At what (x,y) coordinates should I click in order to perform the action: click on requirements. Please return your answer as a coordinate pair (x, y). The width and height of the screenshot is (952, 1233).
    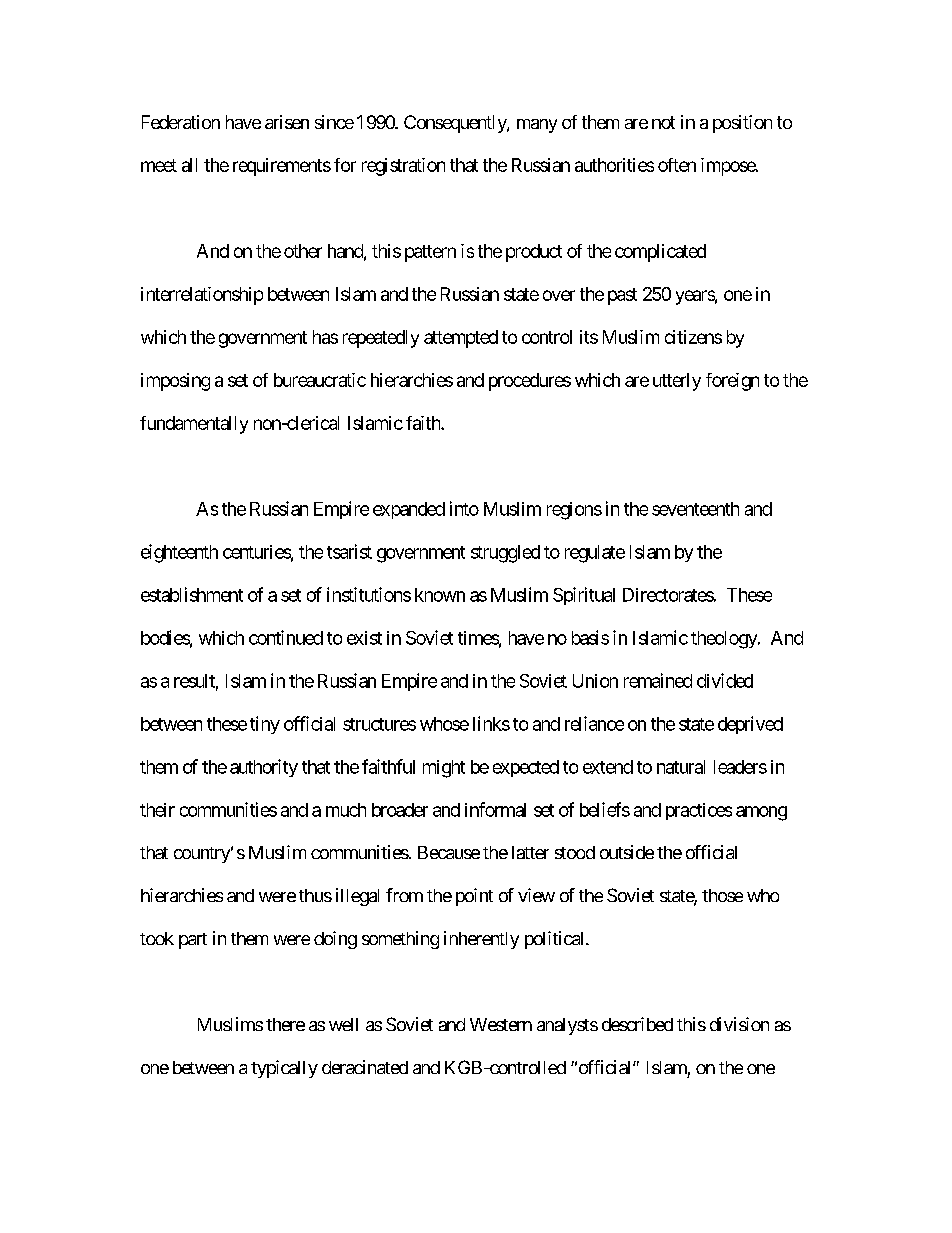
    Looking at the image, I should click on (282, 167).
